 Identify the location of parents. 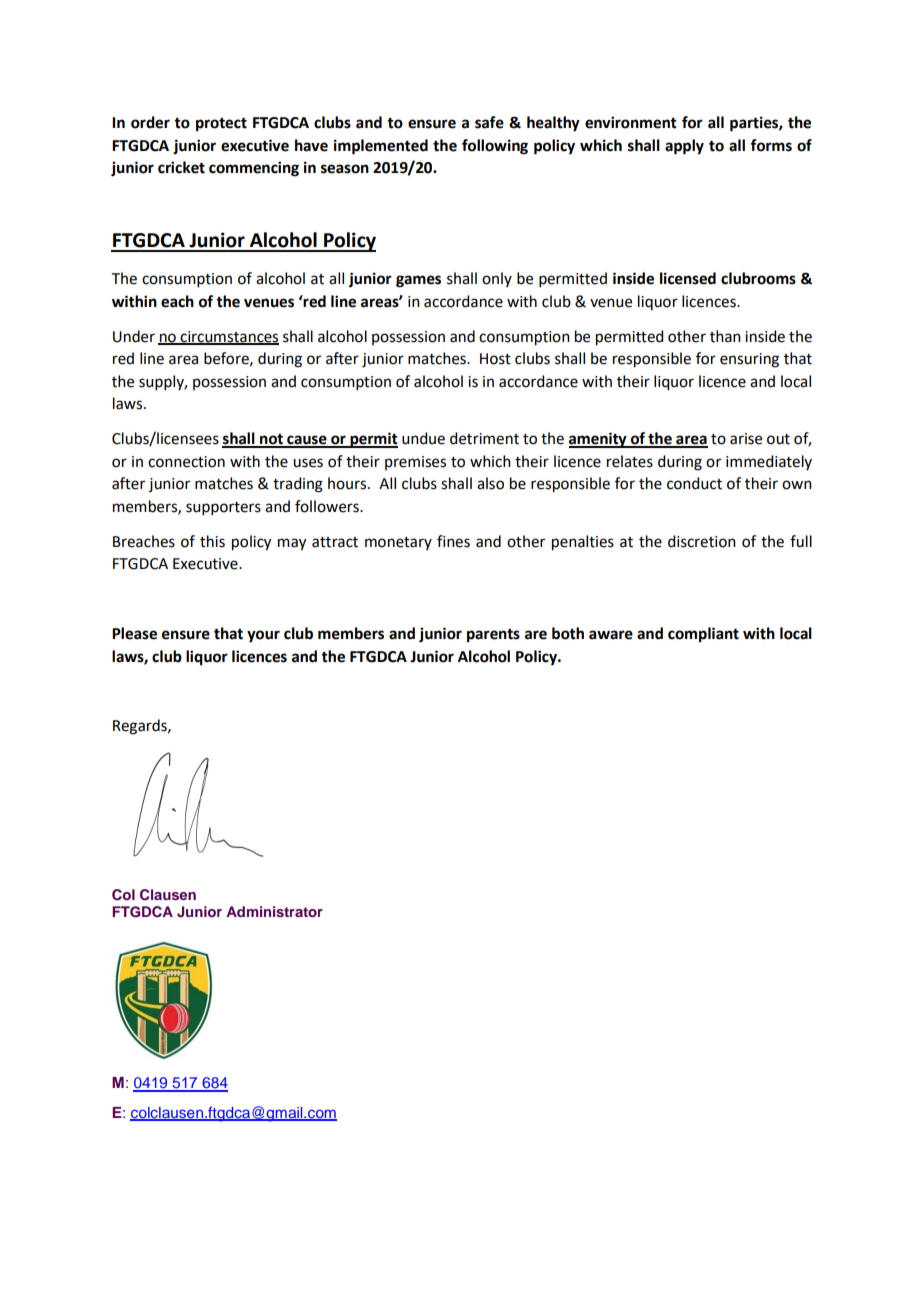
(493, 636).
